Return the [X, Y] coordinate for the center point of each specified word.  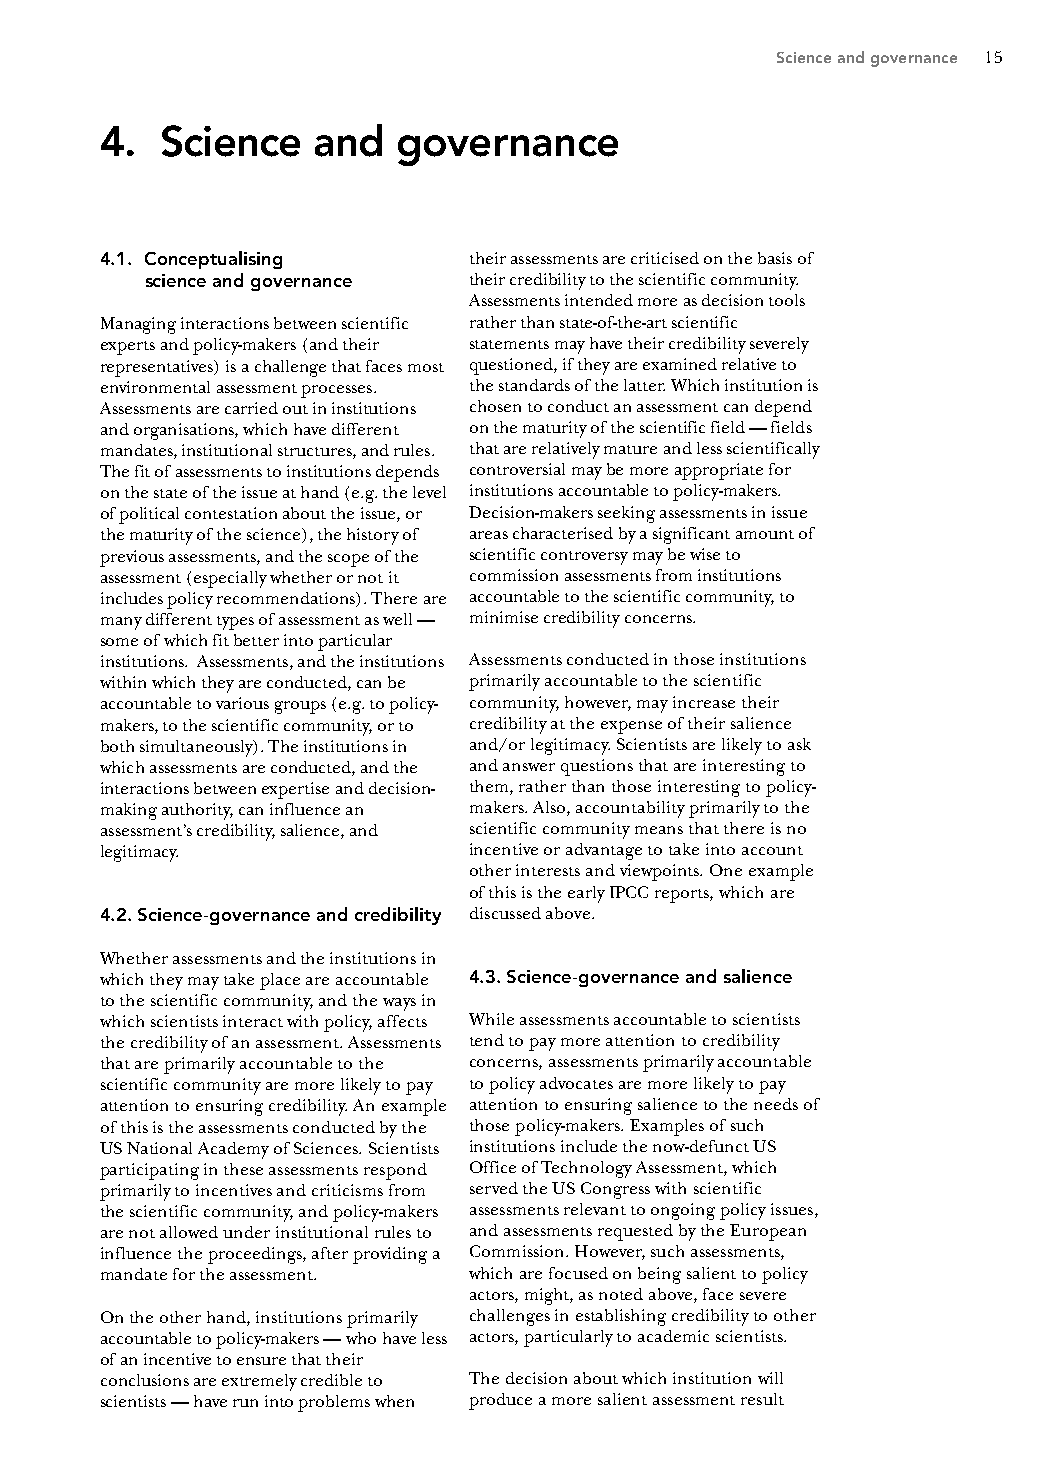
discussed [505, 913]
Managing [138, 325]
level [429, 492]
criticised [665, 258]
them [490, 787]
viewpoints [661, 872]
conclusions [145, 1380]
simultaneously [197, 748]
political [149, 515]
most [426, 367]
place [280, 981]
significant [691, 535]
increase [704, 702]
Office [493, 1167]
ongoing [683, 1211]
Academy [233, 1150]
